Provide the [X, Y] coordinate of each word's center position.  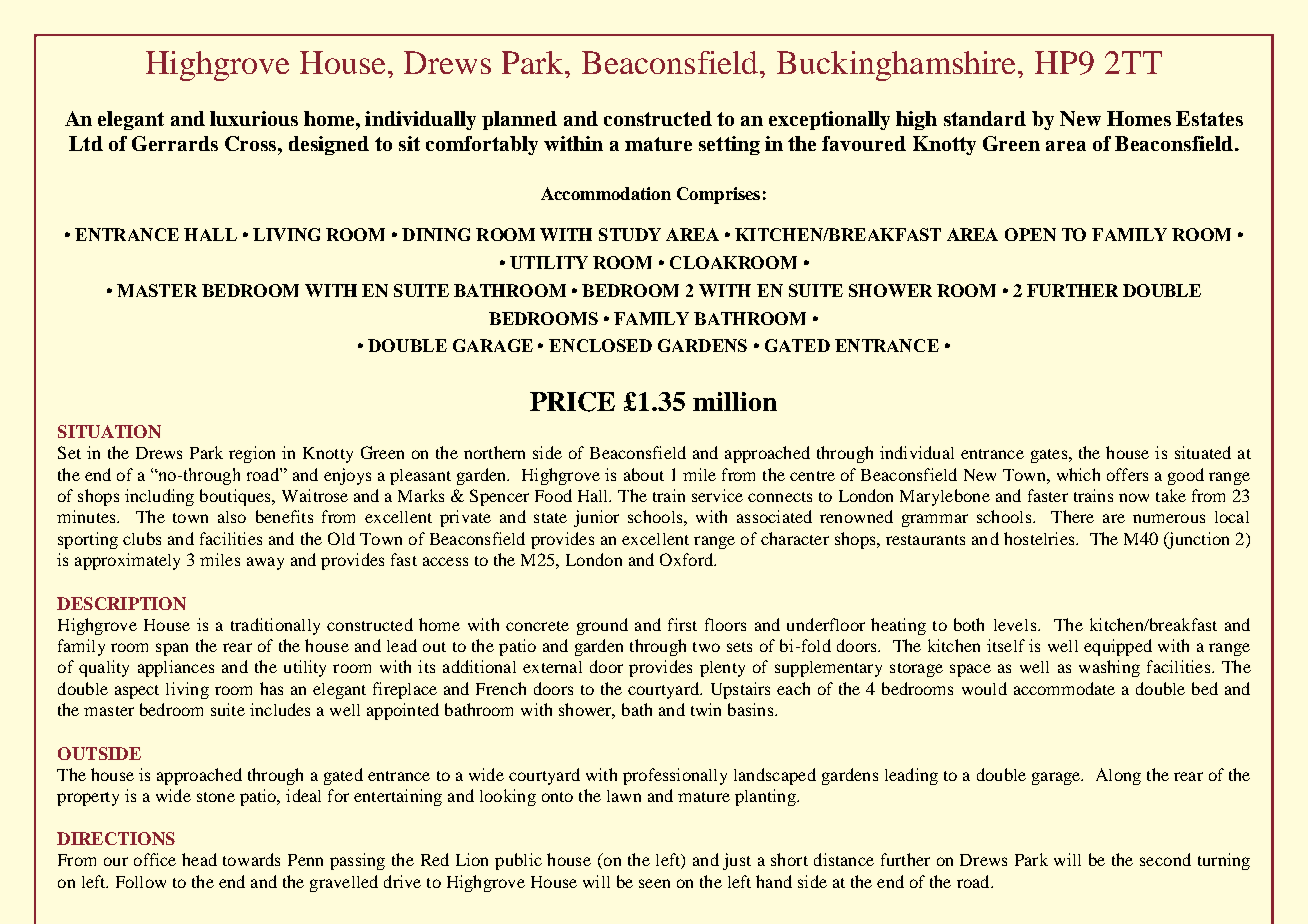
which [1078, 474]
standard [985, 118]
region [252, 454]
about [644, 474]
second [1165, 859]
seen [654, 883]
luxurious [254, 118]
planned [519, 120]
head [199, 859]
